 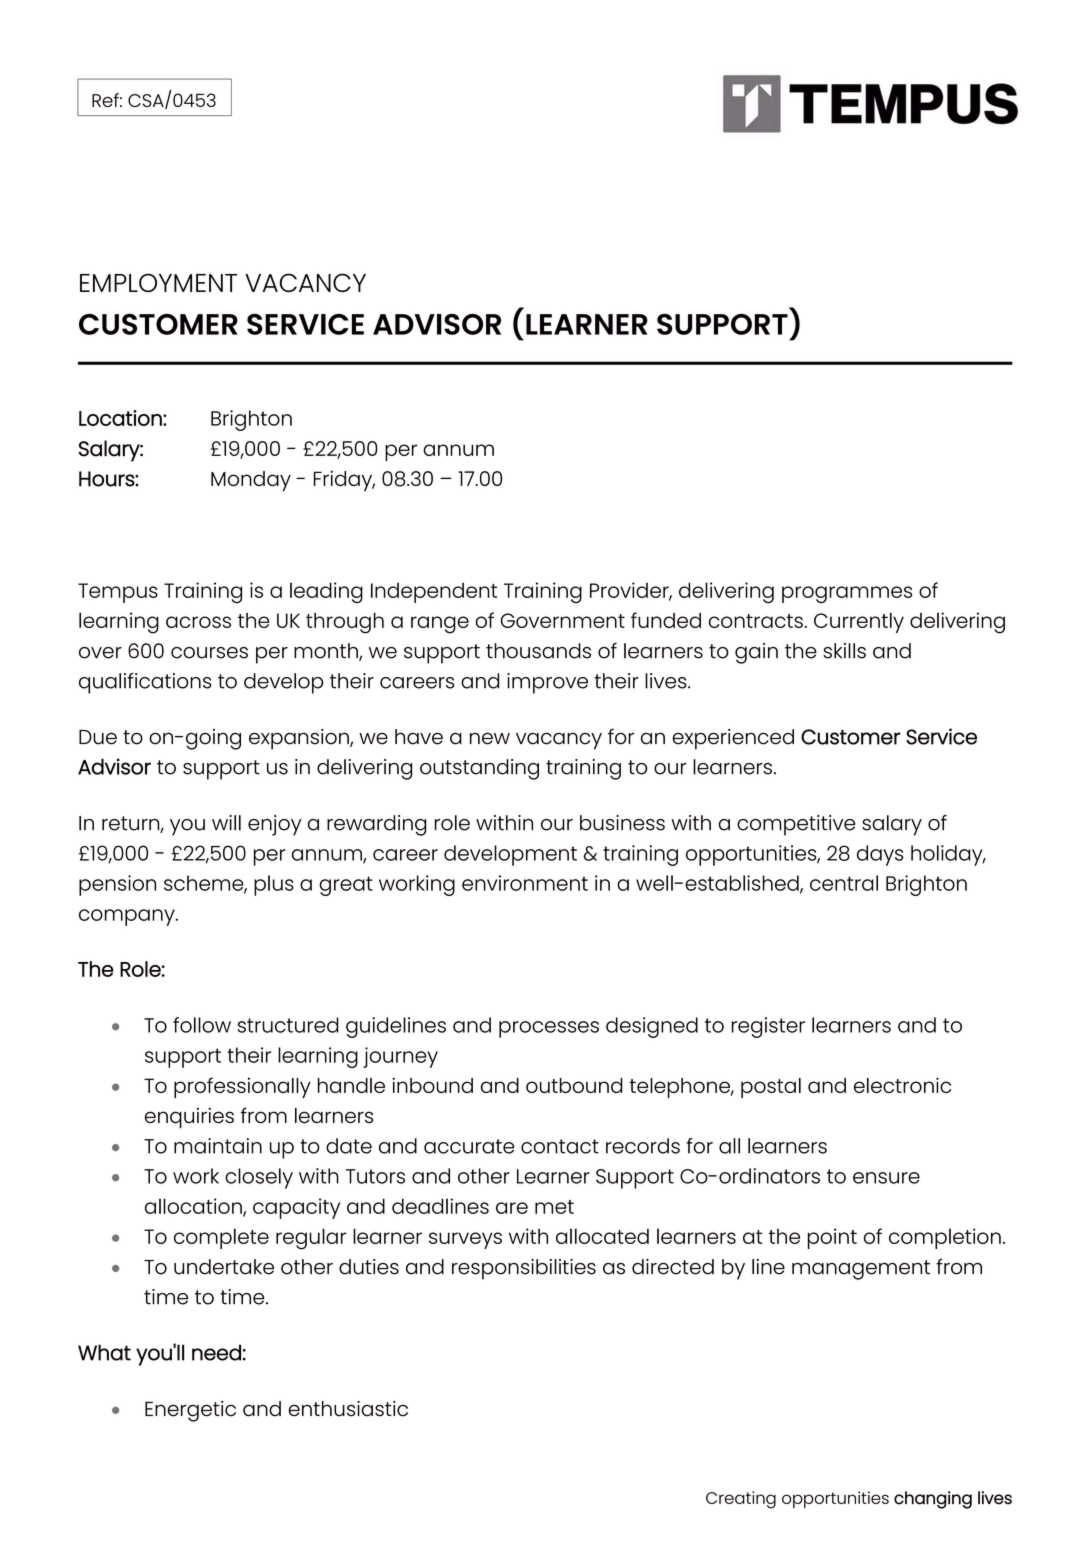 I want to click on programmes, so click(x=847, y=595).
